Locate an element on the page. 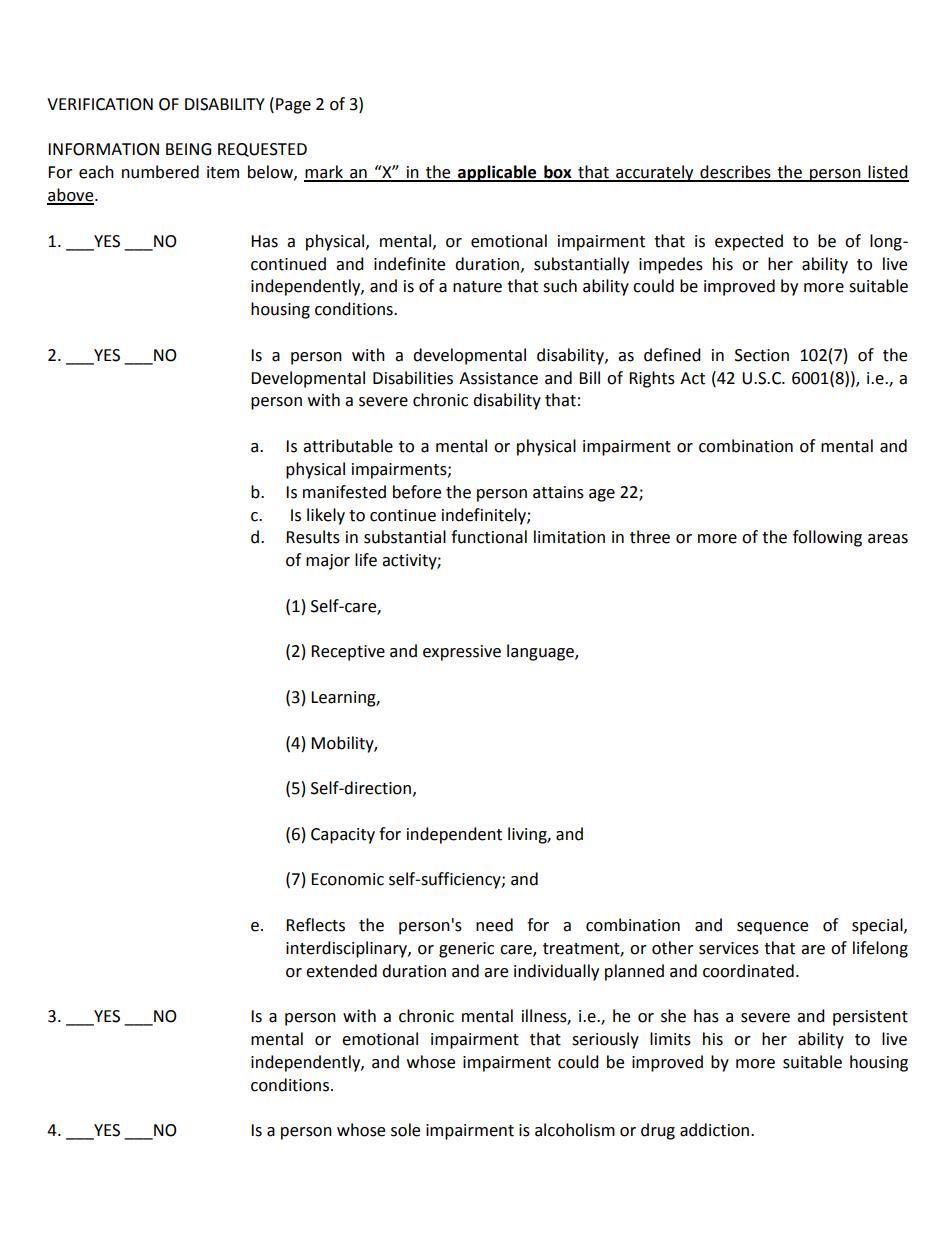  Capacity is located at coordinates (343, 836).
